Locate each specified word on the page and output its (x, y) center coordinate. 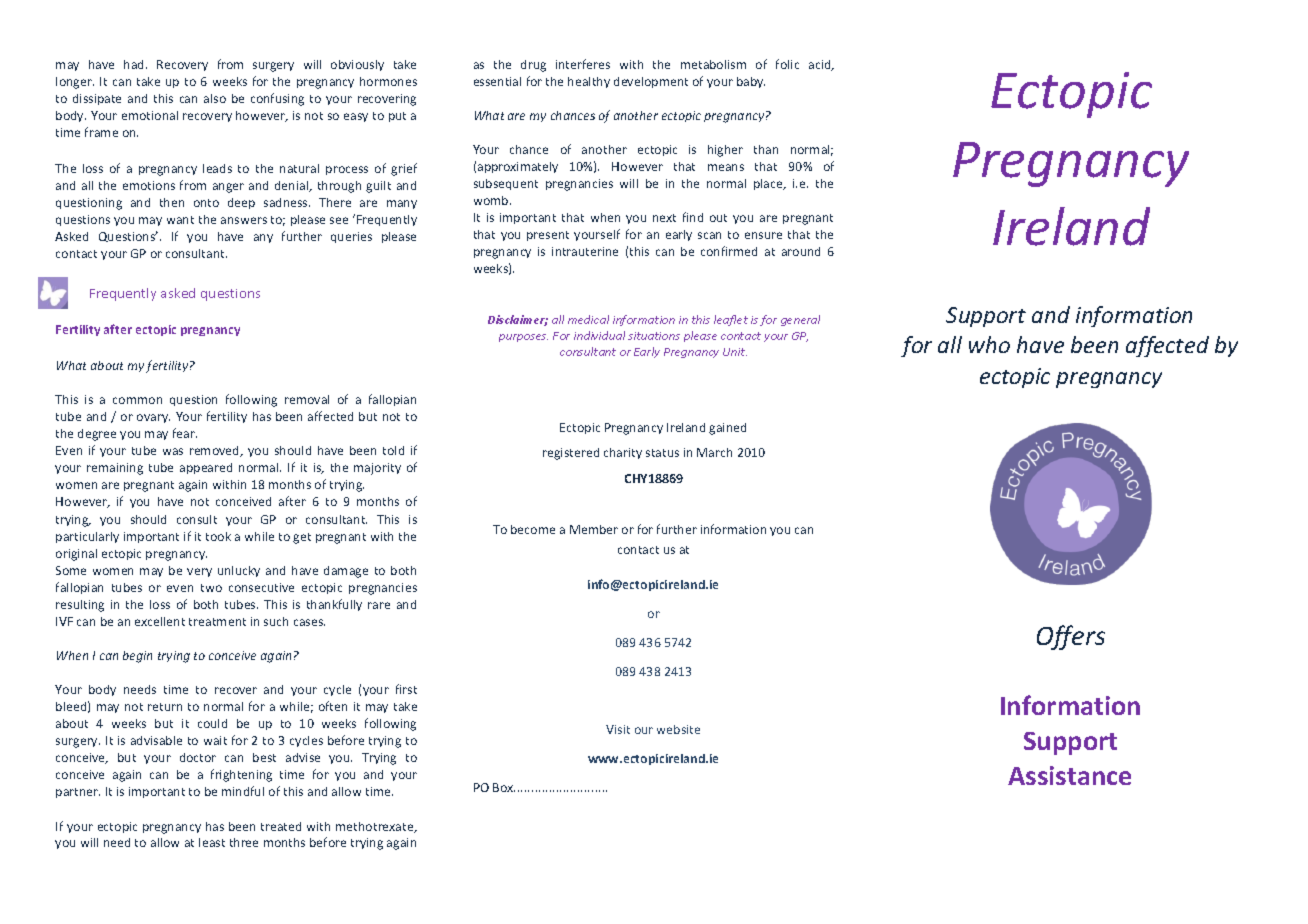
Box (504, 787)
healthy (589, 82)
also (215, 98)
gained (727, 429)
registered (571, 454)
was (173, 451)
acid (821, 65)
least (212, 842)
